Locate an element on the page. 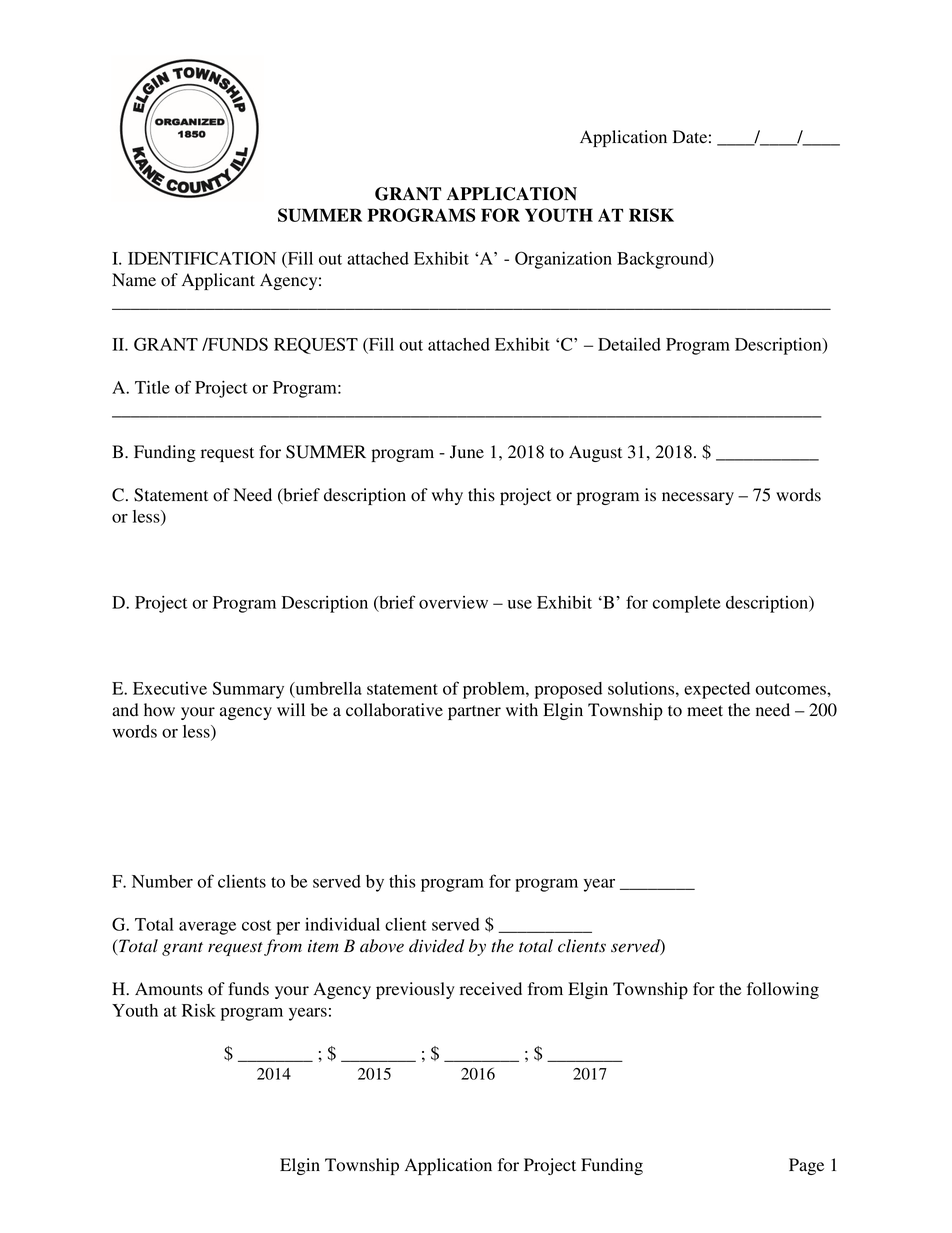 This image has height=1233, width=952. partner is located at coordinates (474, 712).
